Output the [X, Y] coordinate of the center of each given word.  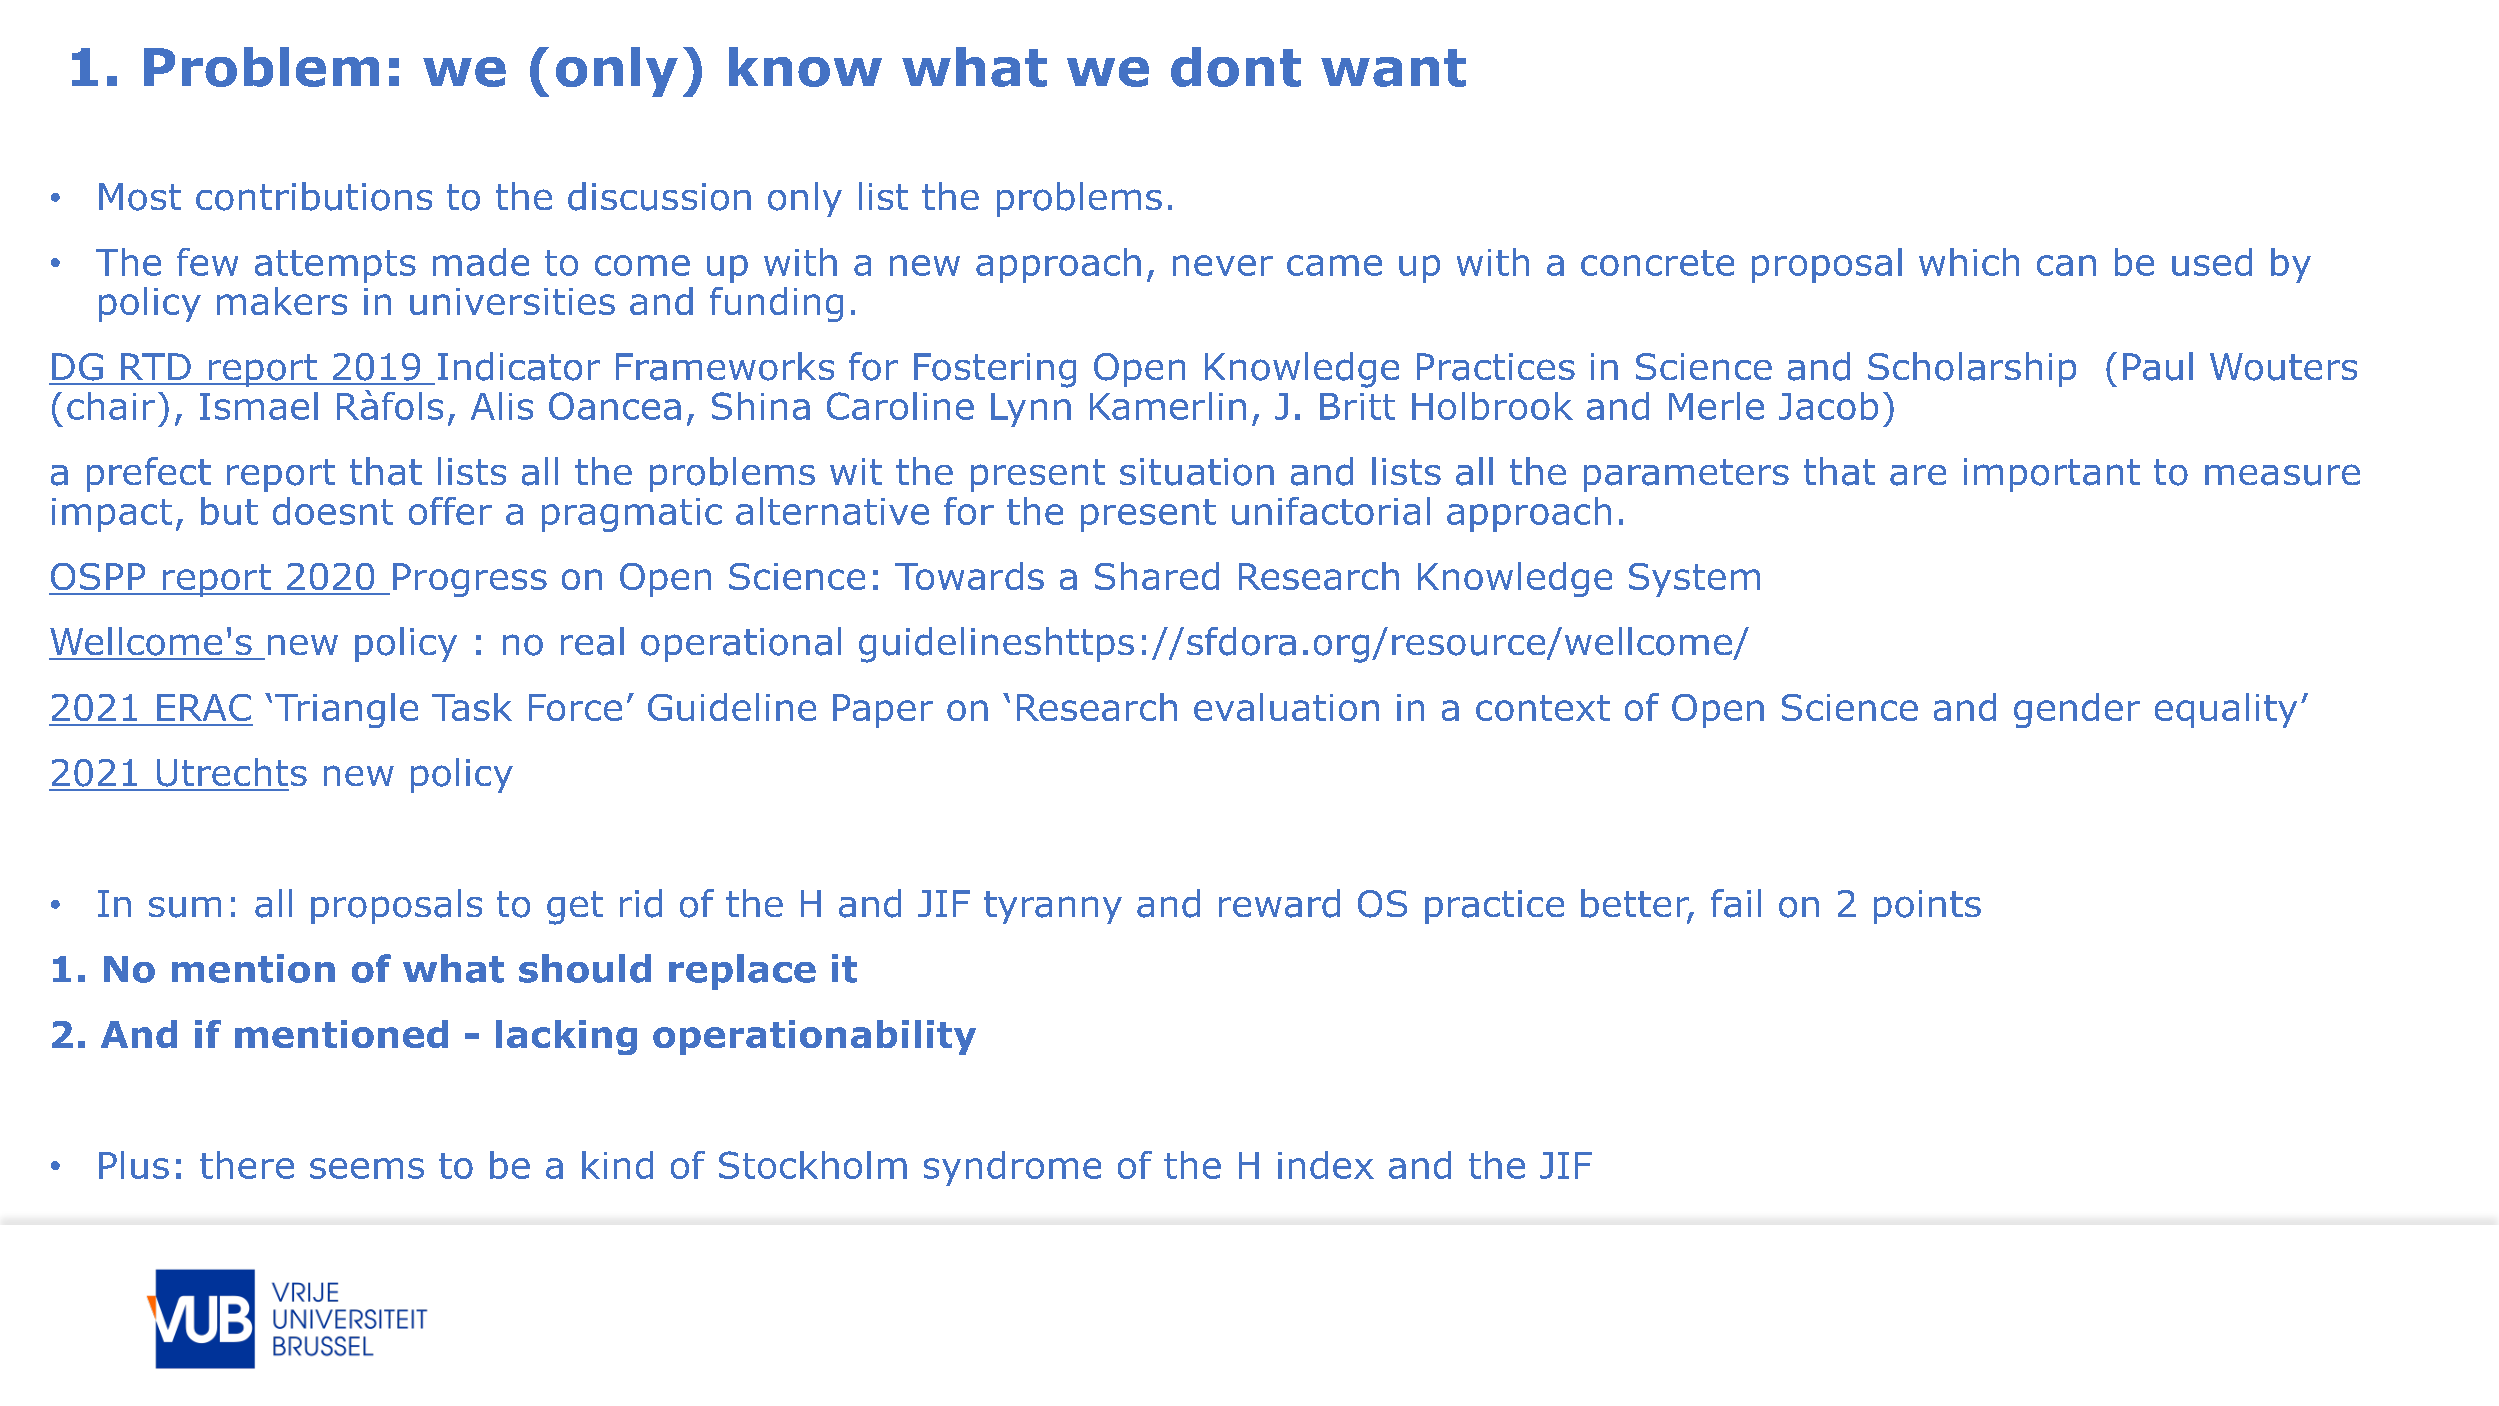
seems [367, 1168]
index [1326, 1165]
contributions [314, 196]
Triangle [346, 710]
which [1969, 262]
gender [2077, 710]
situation [1197, 472]
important [2052, 475]
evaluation [1286, 707]
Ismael [259, 406]
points [1927, 907]
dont [1236, 67]
